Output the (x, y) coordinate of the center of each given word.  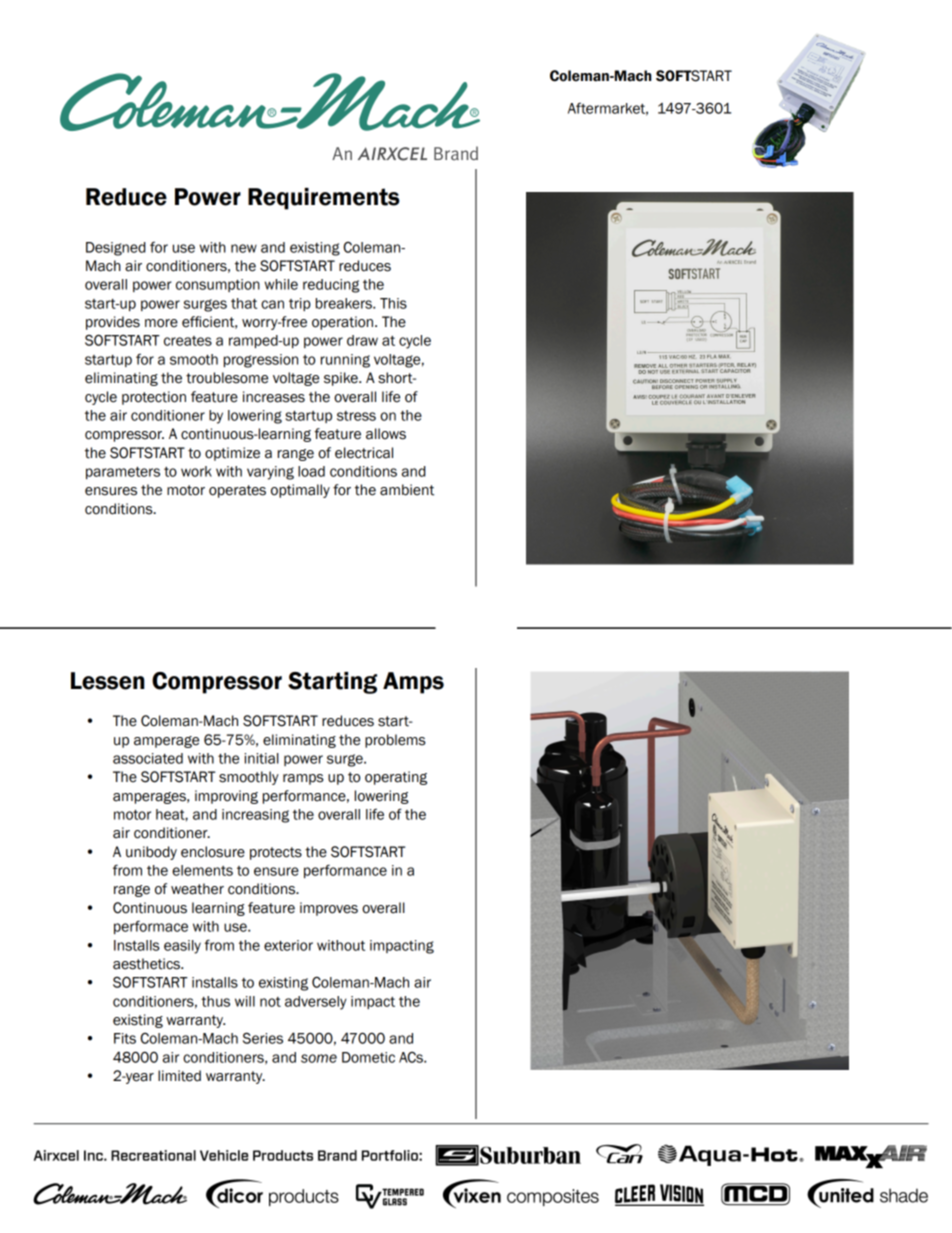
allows (386, 434)
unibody (151, 853)
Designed (116, 249)
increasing (255, 816)
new (244, 248)
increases (274, 397)
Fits (125, 1038)
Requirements (324, 199)
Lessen (107, 681)
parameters (123, 473)
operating (396, 778)
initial (261, 758)
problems (395, 741)
